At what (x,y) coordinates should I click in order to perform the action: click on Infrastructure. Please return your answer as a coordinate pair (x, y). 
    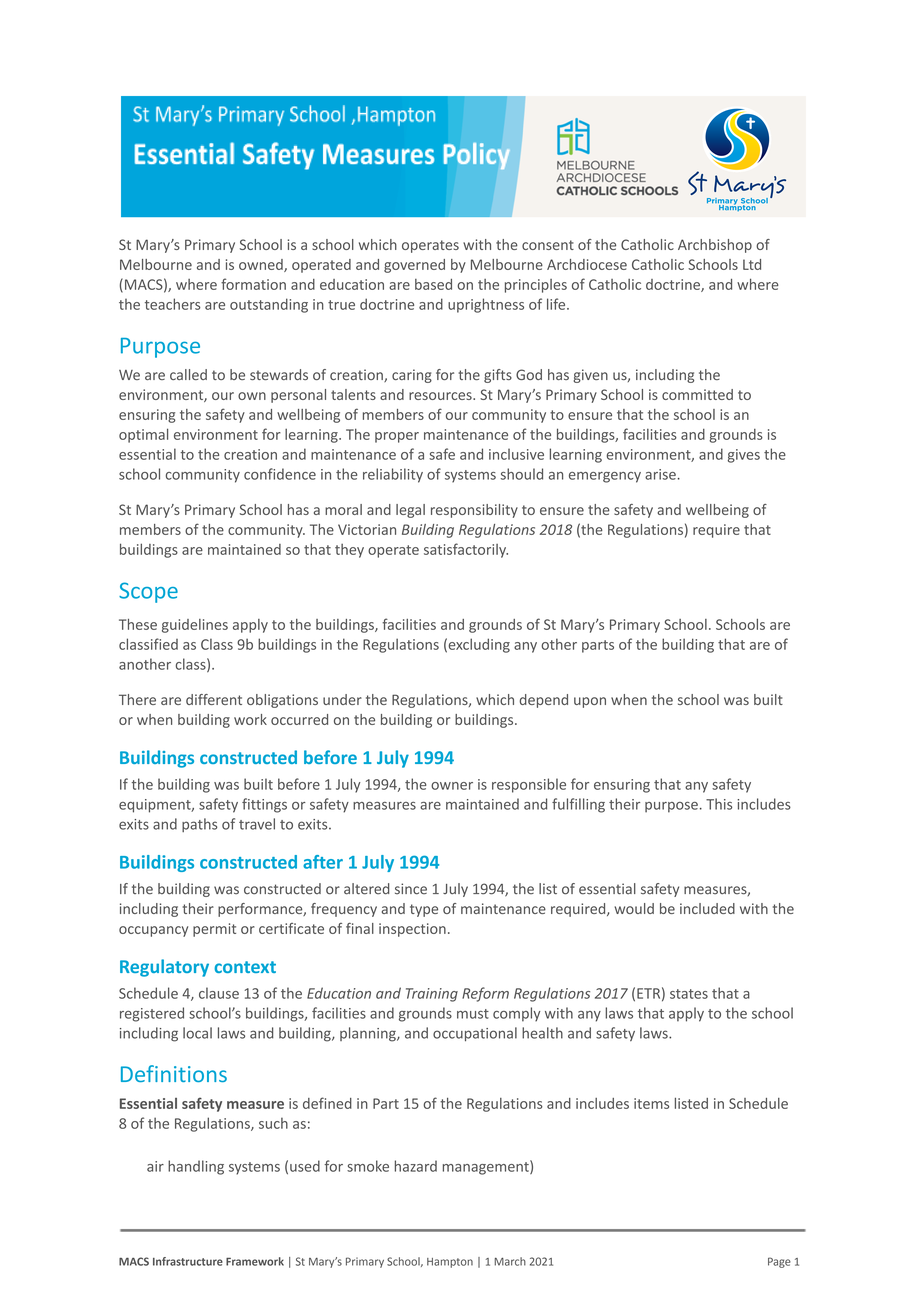
    Looking at the image, I should click on (188, 1261).
